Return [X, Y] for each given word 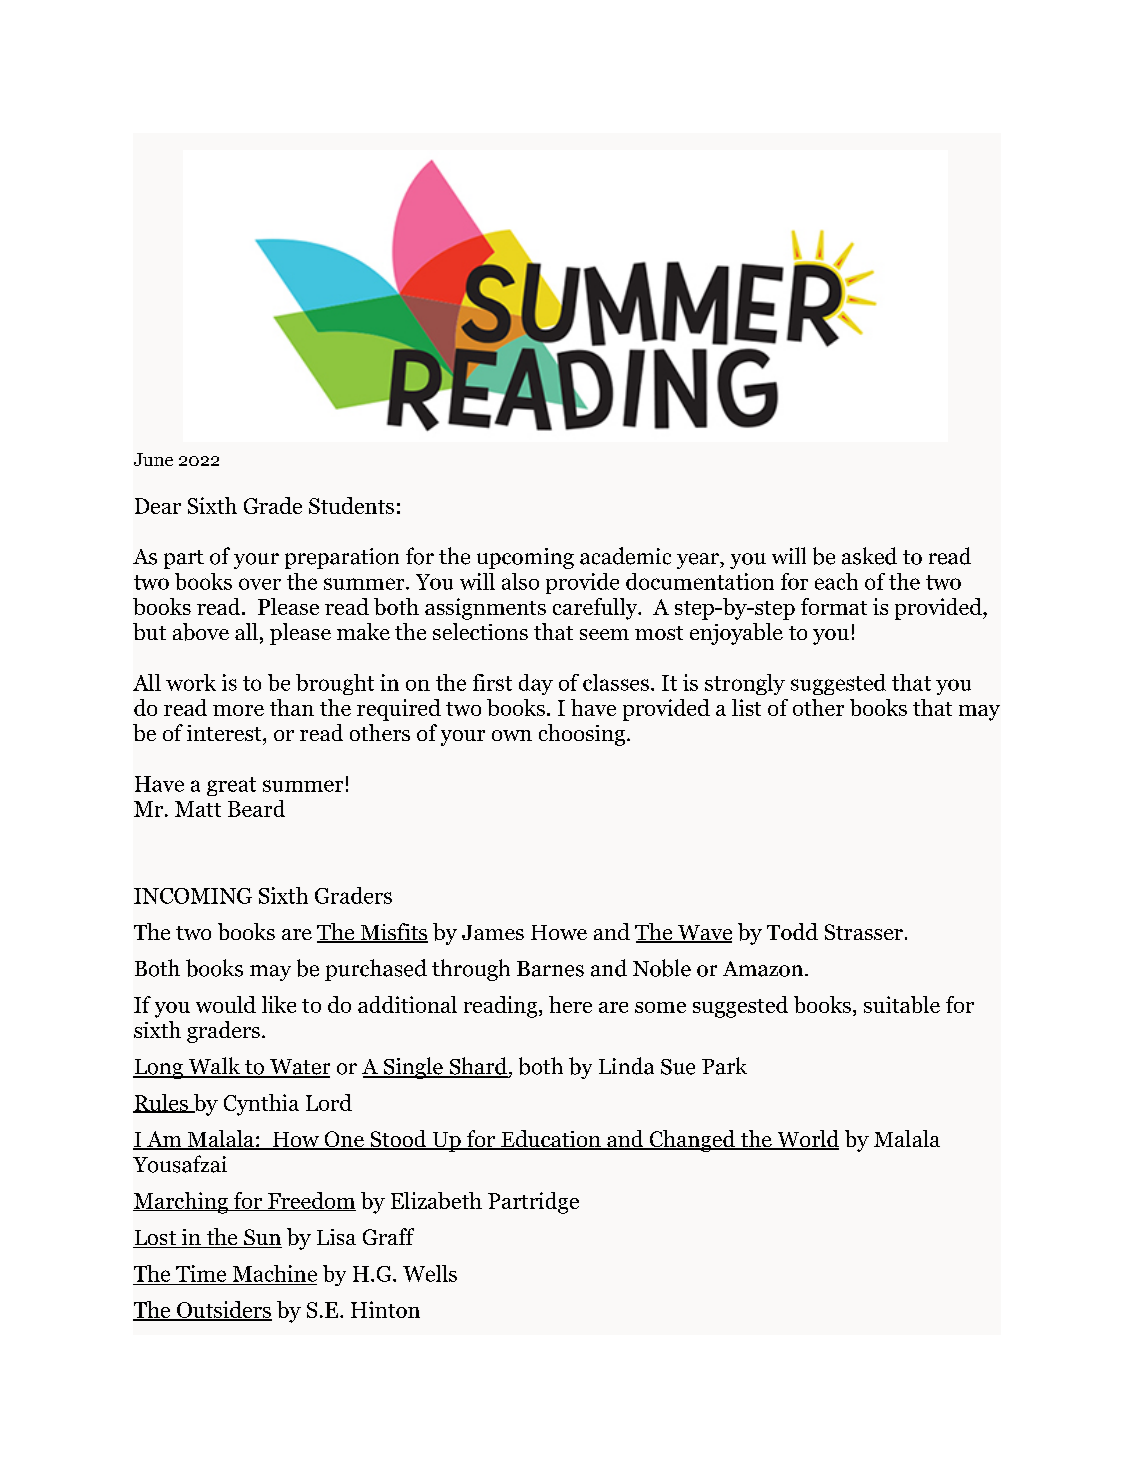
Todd [792, 931]
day [536, 684]
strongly [745, 684]
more [238, 710]
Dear [158, 506]
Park [724, 1066]
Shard [477, 1067]
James [493, 932]
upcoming [525, 558]
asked [869, 556]
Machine [275, 1273]
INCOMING [193, 896]
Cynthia [261, 1105]
